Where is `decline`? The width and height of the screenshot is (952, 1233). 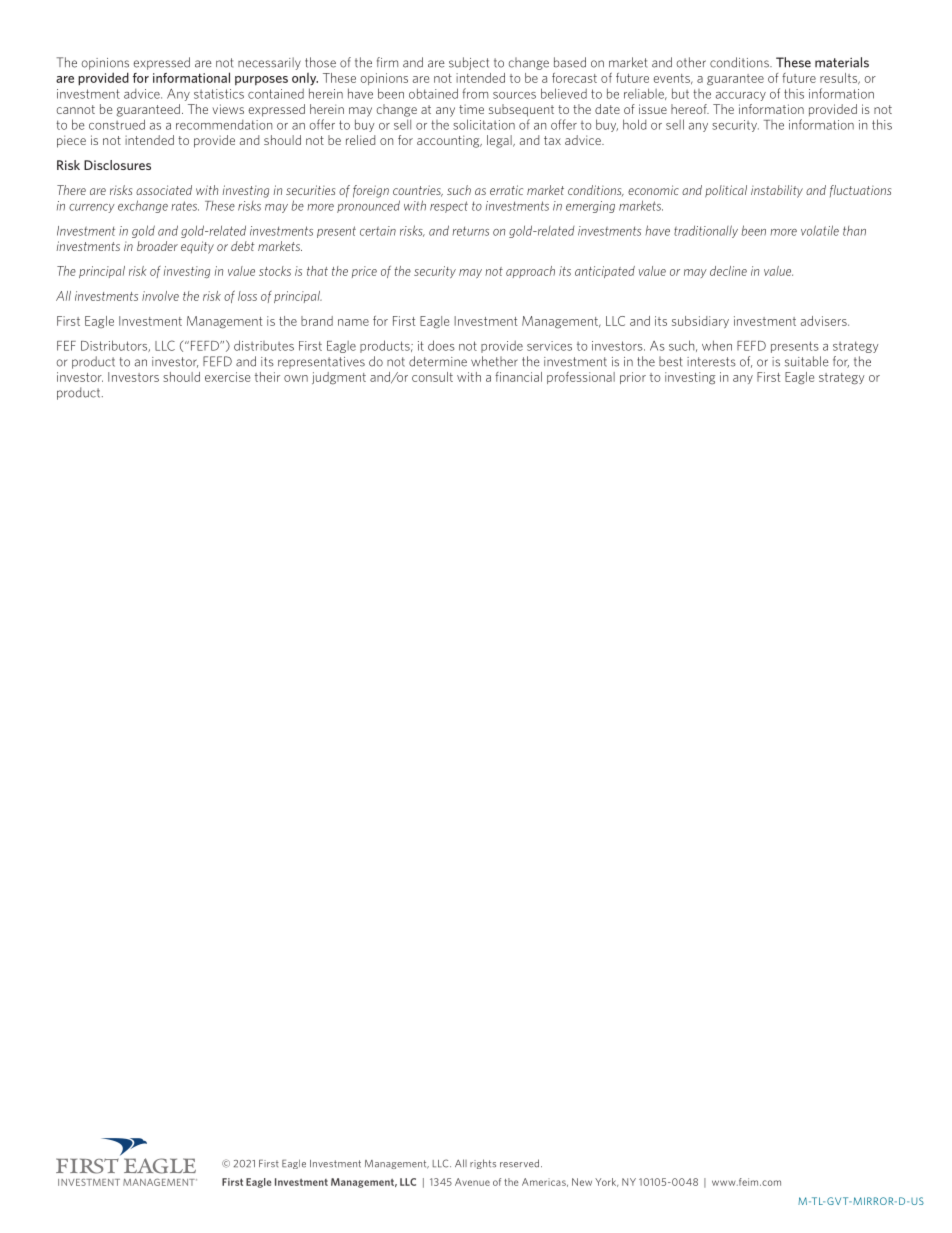
decline is located at coordinates (728, 271).
